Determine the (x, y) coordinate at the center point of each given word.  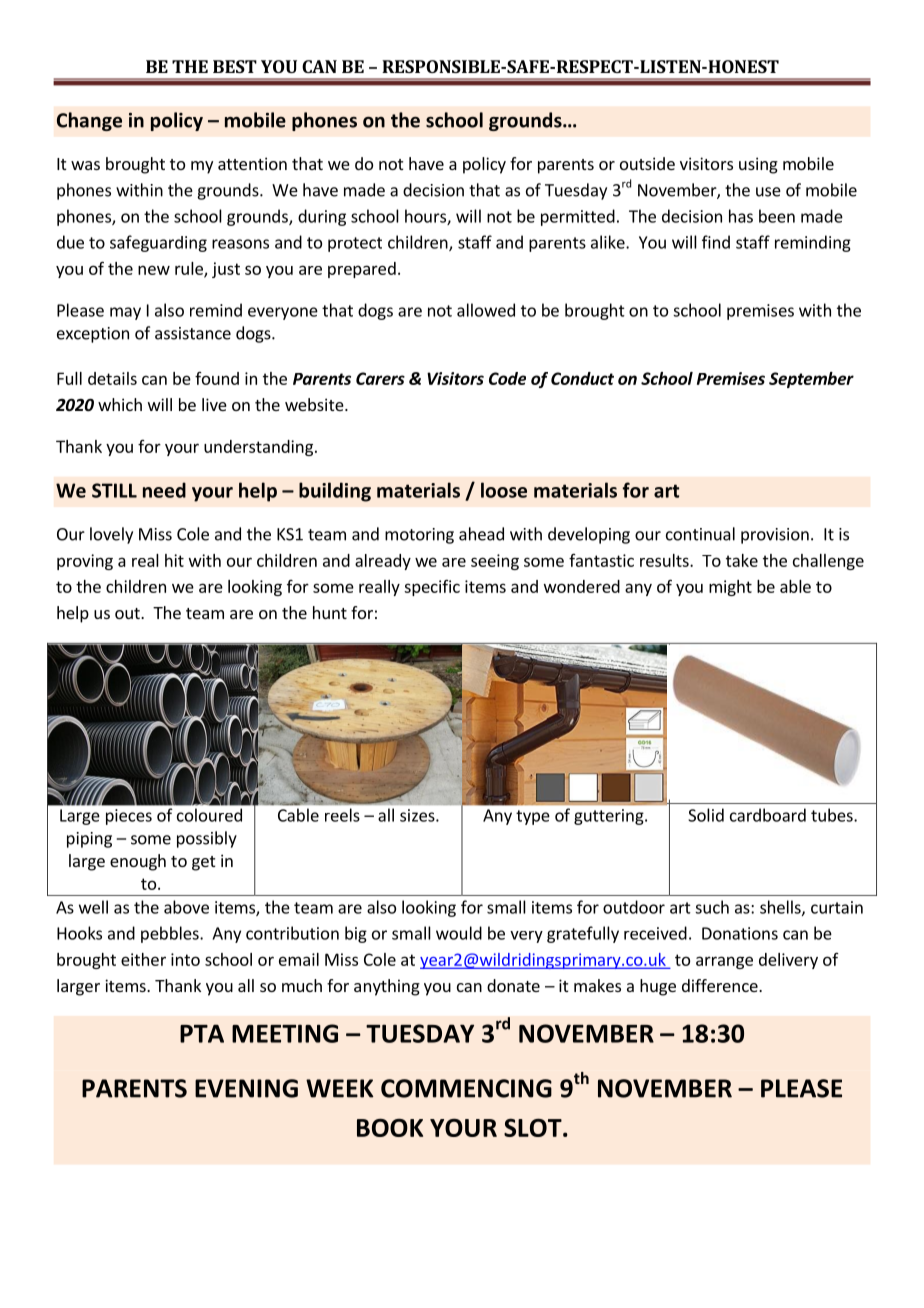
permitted (578, 217)
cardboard (768, 815)
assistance (193, 333)
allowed (486, 310)
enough (138, 862)
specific (432, 588)
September (811, 380)
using (758, 165)
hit (174, 560)
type (533, 817)
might (730, 588)
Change (89, 121)
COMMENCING (466, 1088)
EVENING (246, 1088)
